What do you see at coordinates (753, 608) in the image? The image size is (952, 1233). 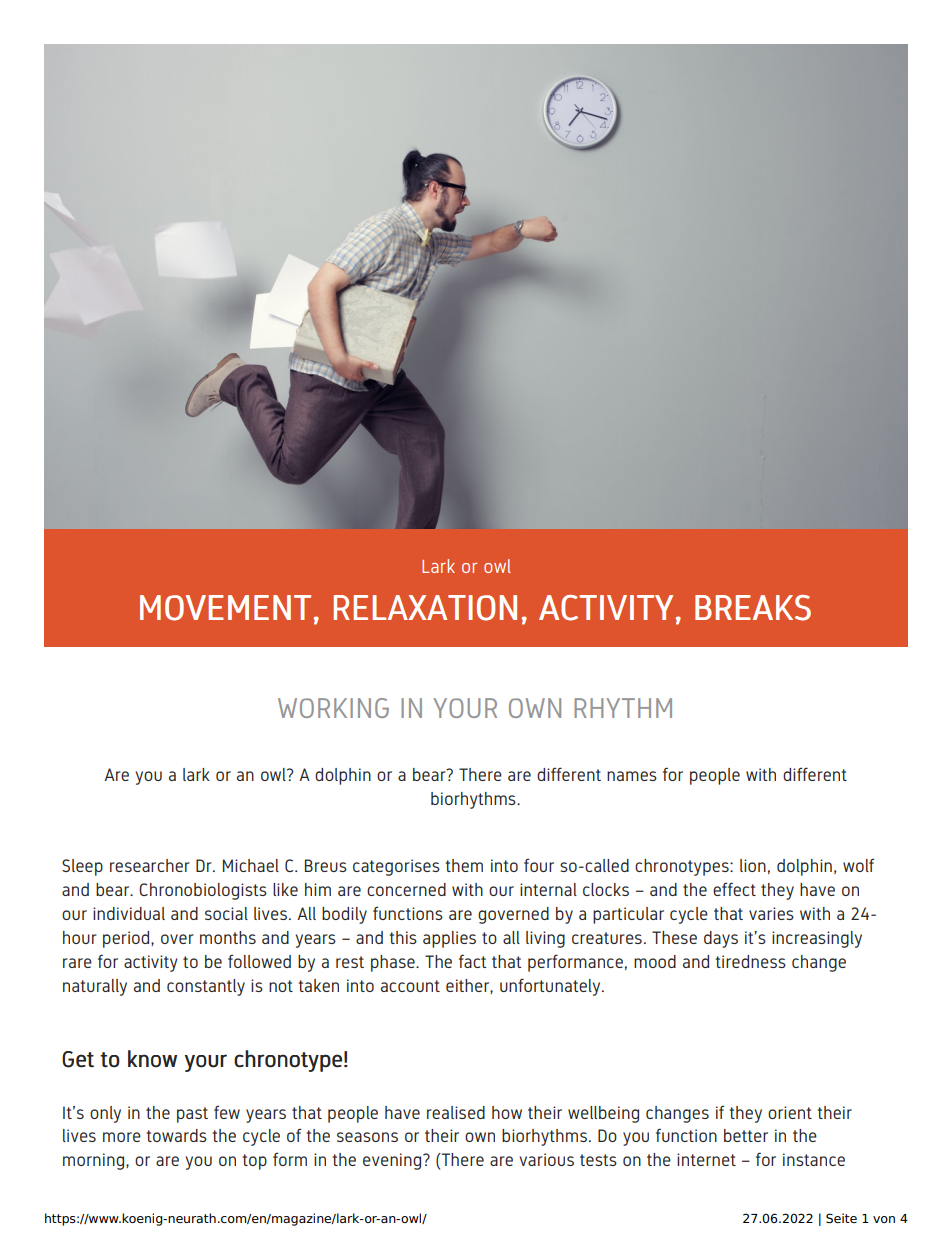 I see `BREAKS` at bounding box center [753, 608].
